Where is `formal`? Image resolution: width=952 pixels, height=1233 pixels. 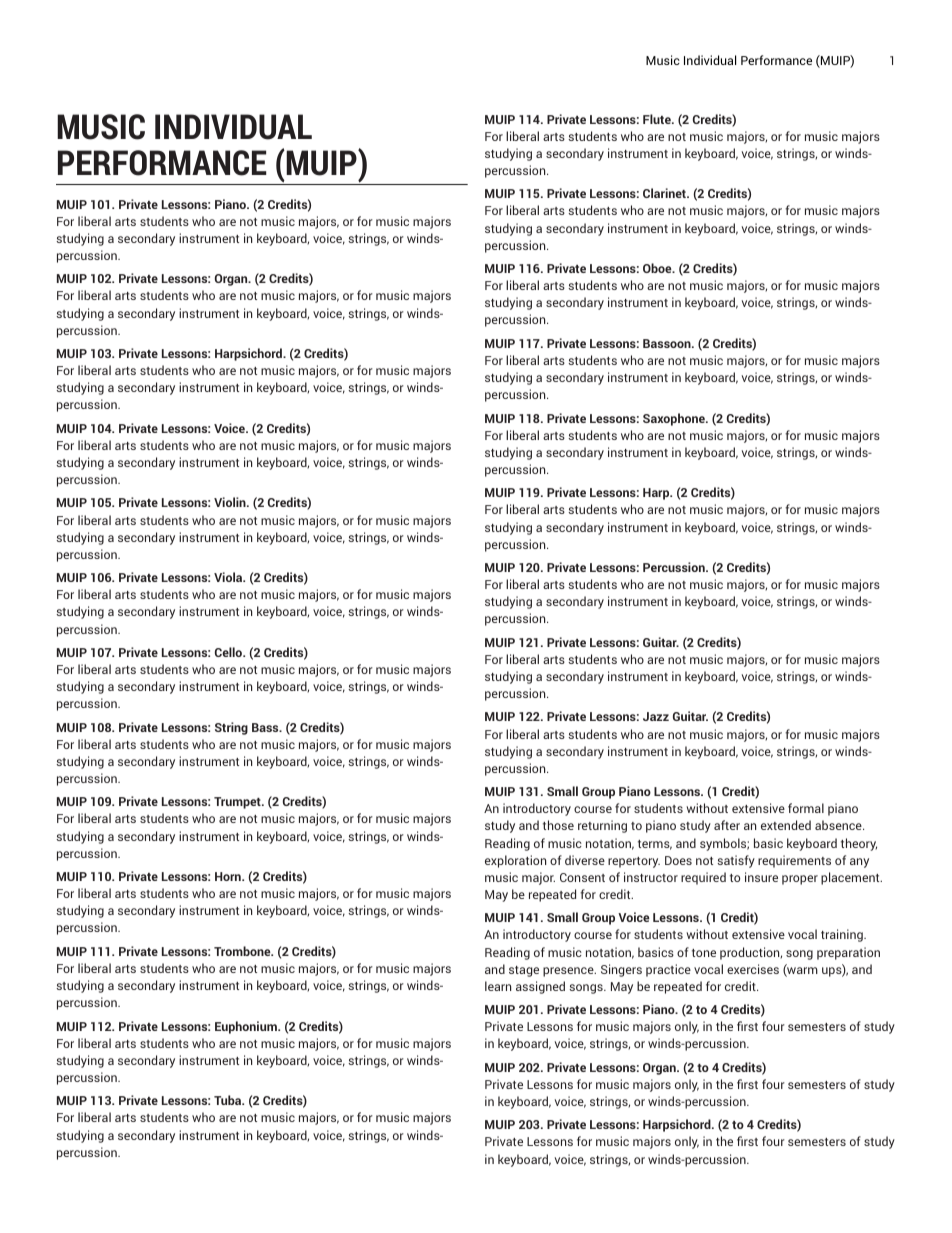
formal is located at coordinates (806, 808).
